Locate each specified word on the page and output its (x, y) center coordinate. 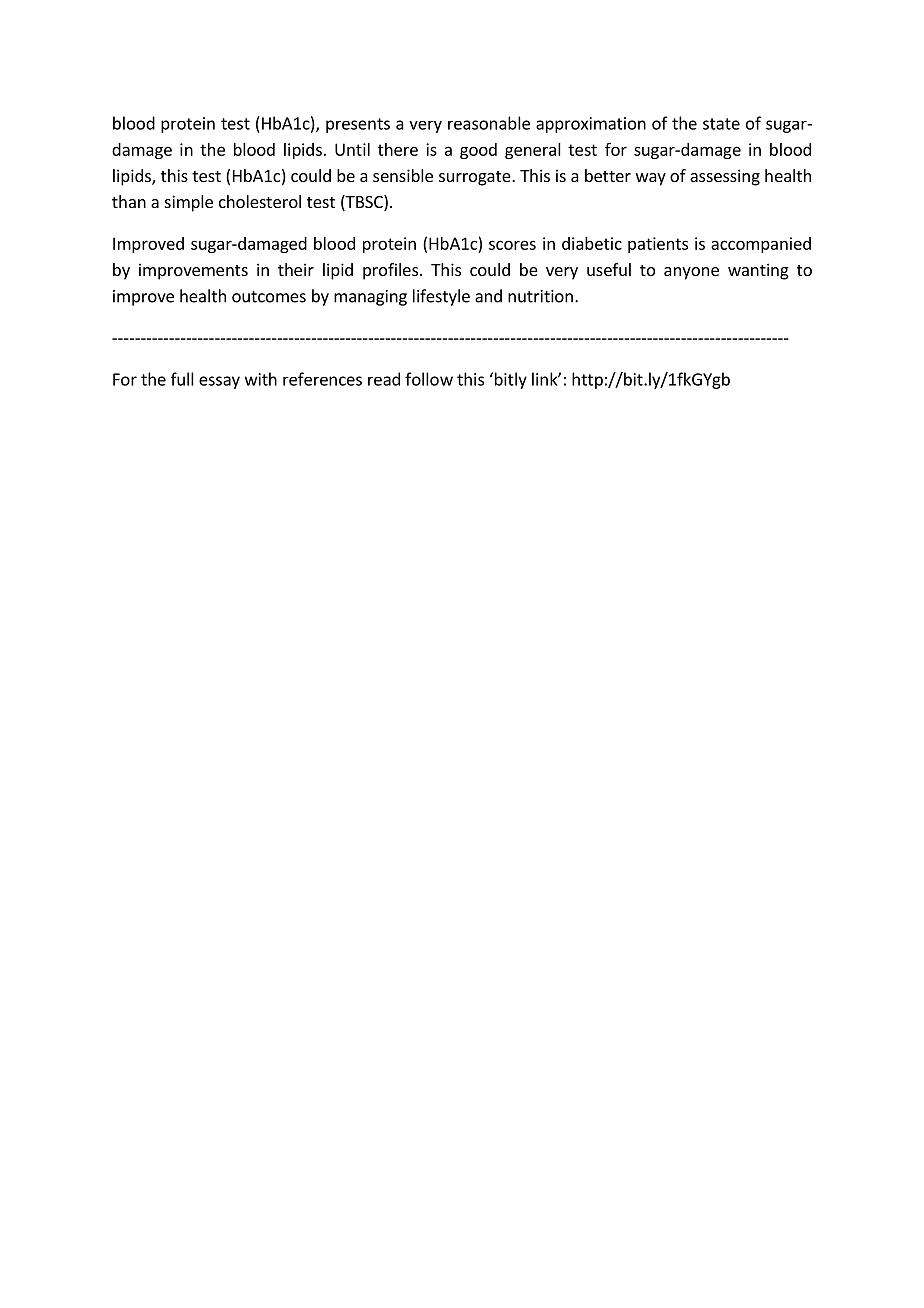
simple (189, 203)
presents (358, 125)
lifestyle (441, 297)
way (651, 179)
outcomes (269, 297)
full (182, 379)
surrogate (476, 178)
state (721, 124)
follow (429, 379)
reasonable (489, 123)
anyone (691, 273)
